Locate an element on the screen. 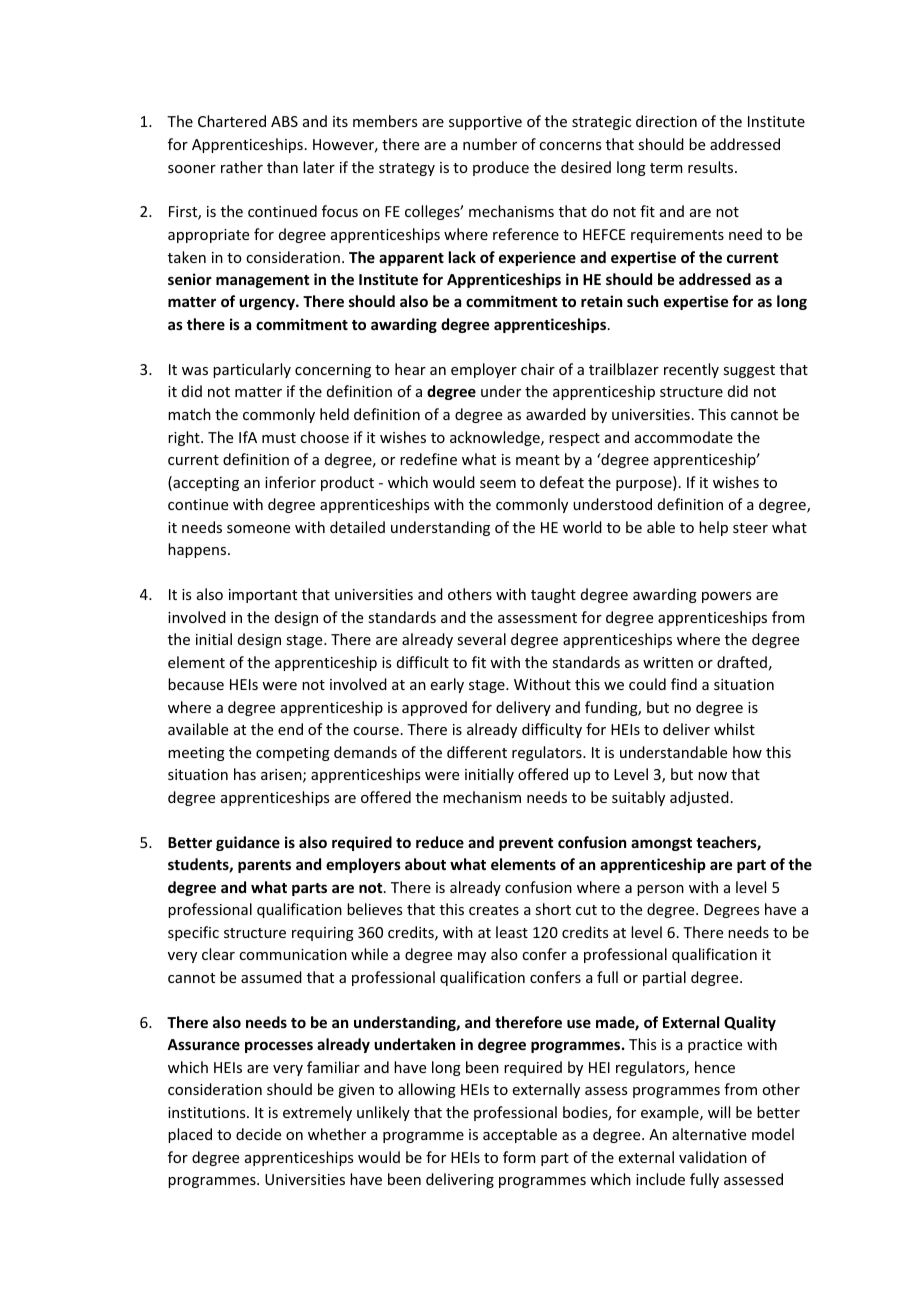  guidance is located at coordinates (248, 843).
